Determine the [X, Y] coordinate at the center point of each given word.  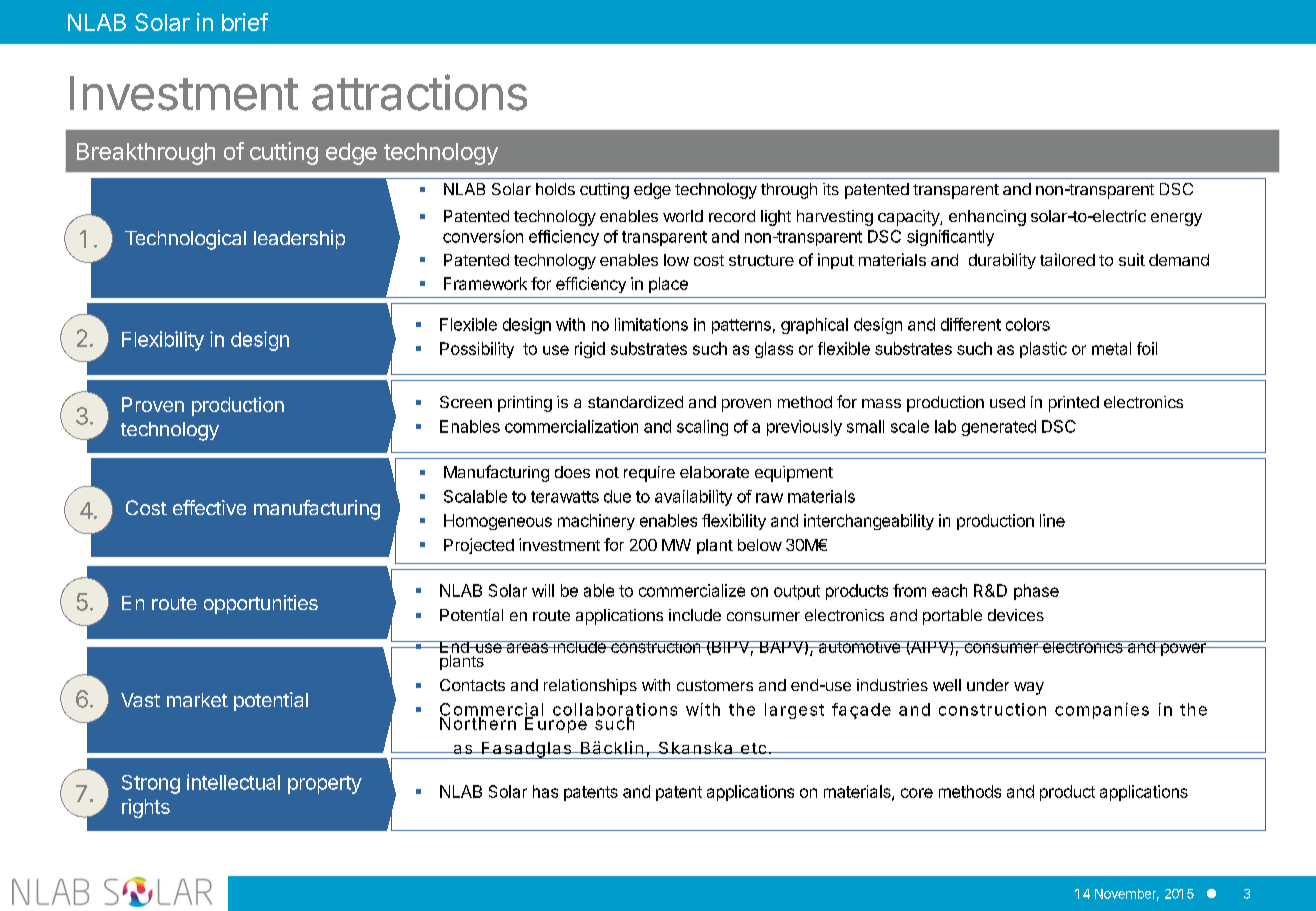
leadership [299, 239]
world [683, 216]
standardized [635, 402]
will [543, 590]
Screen [466, 402]
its [831, 189]
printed [1074, 404]
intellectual [233, 782]
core [917, 793]
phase [1036, 592]
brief [245, 22]
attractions [419, 92]
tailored [1067, 259]
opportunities [261, 604]
